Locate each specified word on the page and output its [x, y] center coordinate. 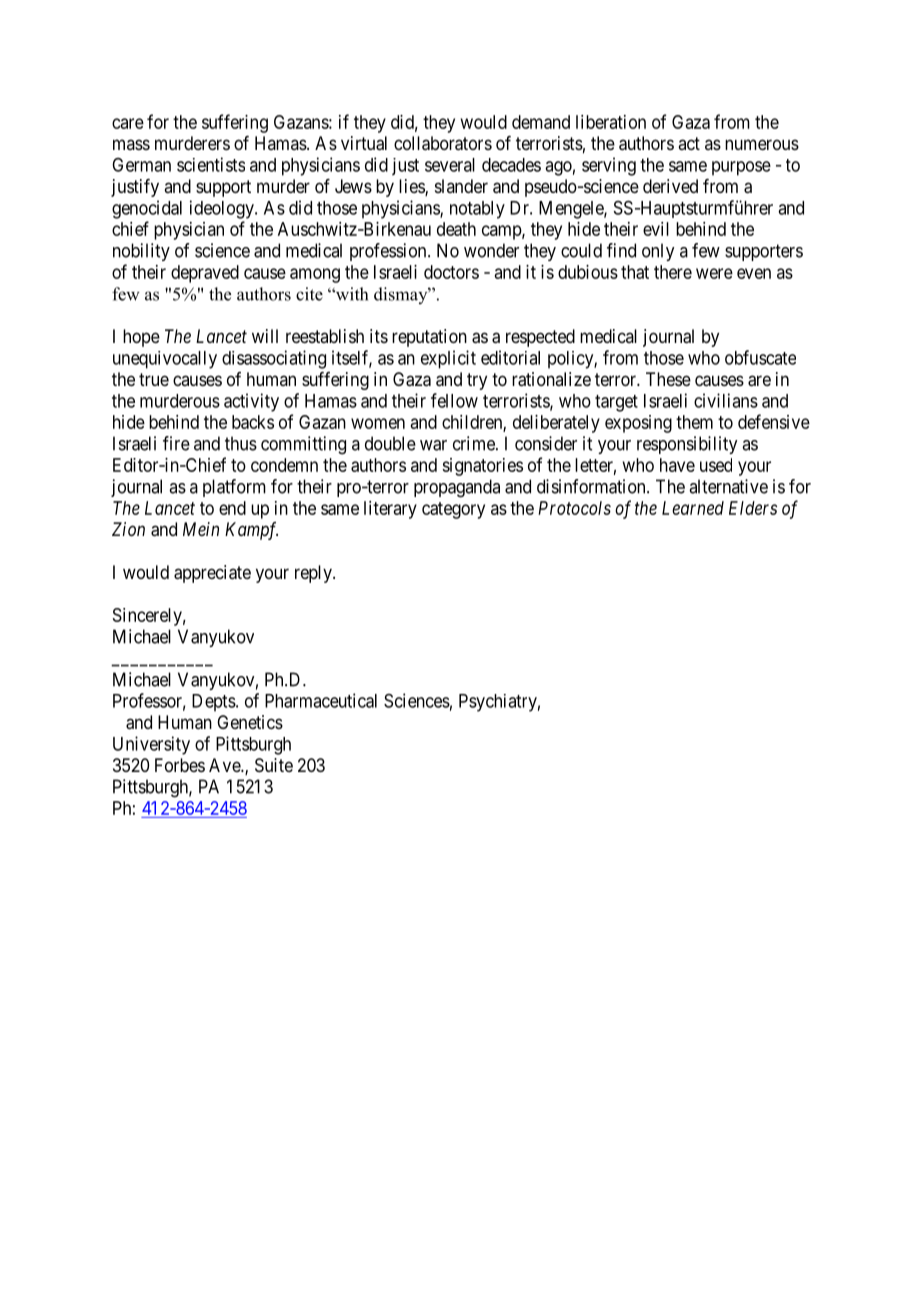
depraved [205, 274]
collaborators [443, 143]
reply [314, 574]
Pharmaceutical [321, 700]
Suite [274, 765]
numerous [762, 144]
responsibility [687, 445]
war [433, 445]
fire [176, 443]
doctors [451, 272]
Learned [693, 508]
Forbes [180, 765]
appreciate [212, 574]
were [714, 273]
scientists [211, 164]
